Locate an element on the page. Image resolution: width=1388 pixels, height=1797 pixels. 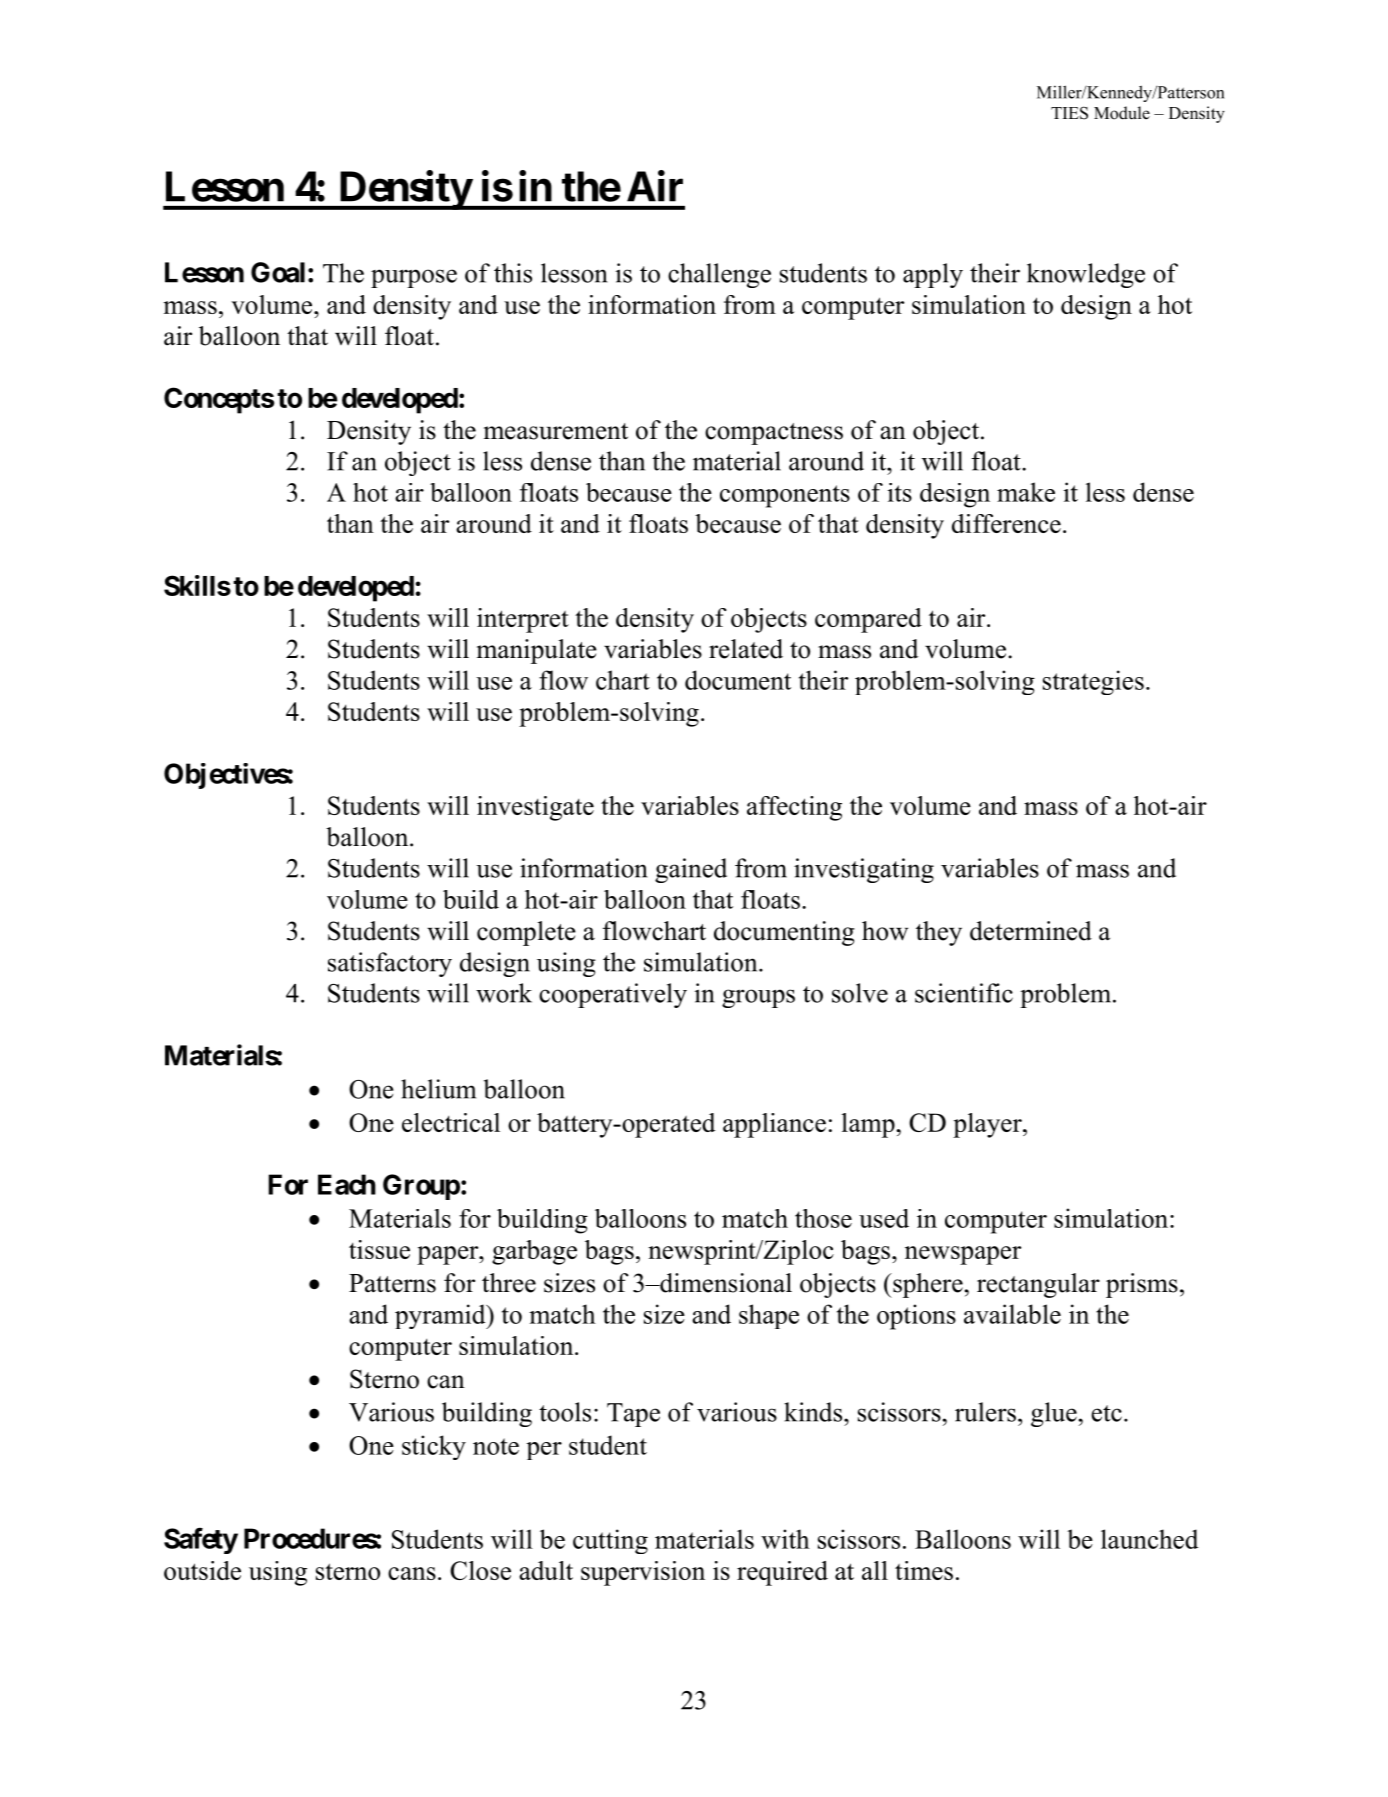
cooperatively is located at coordinates (613, 995).
